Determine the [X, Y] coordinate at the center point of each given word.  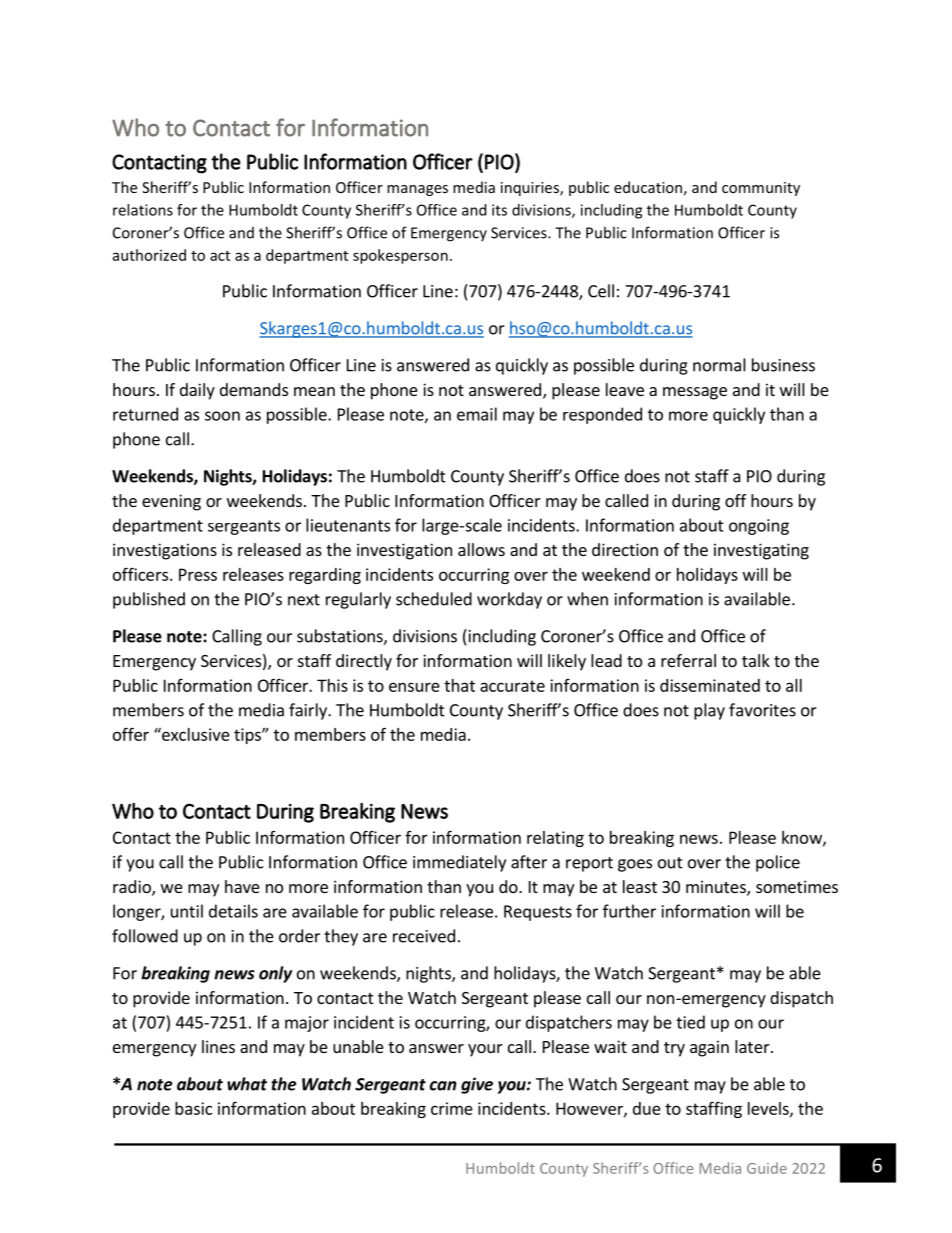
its [499, 210]
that [459, 685]
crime [452, 1108]
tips [248, 736]
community [761, 189]
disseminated [710, 685]
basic [193, 1108]
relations [143, 210]
